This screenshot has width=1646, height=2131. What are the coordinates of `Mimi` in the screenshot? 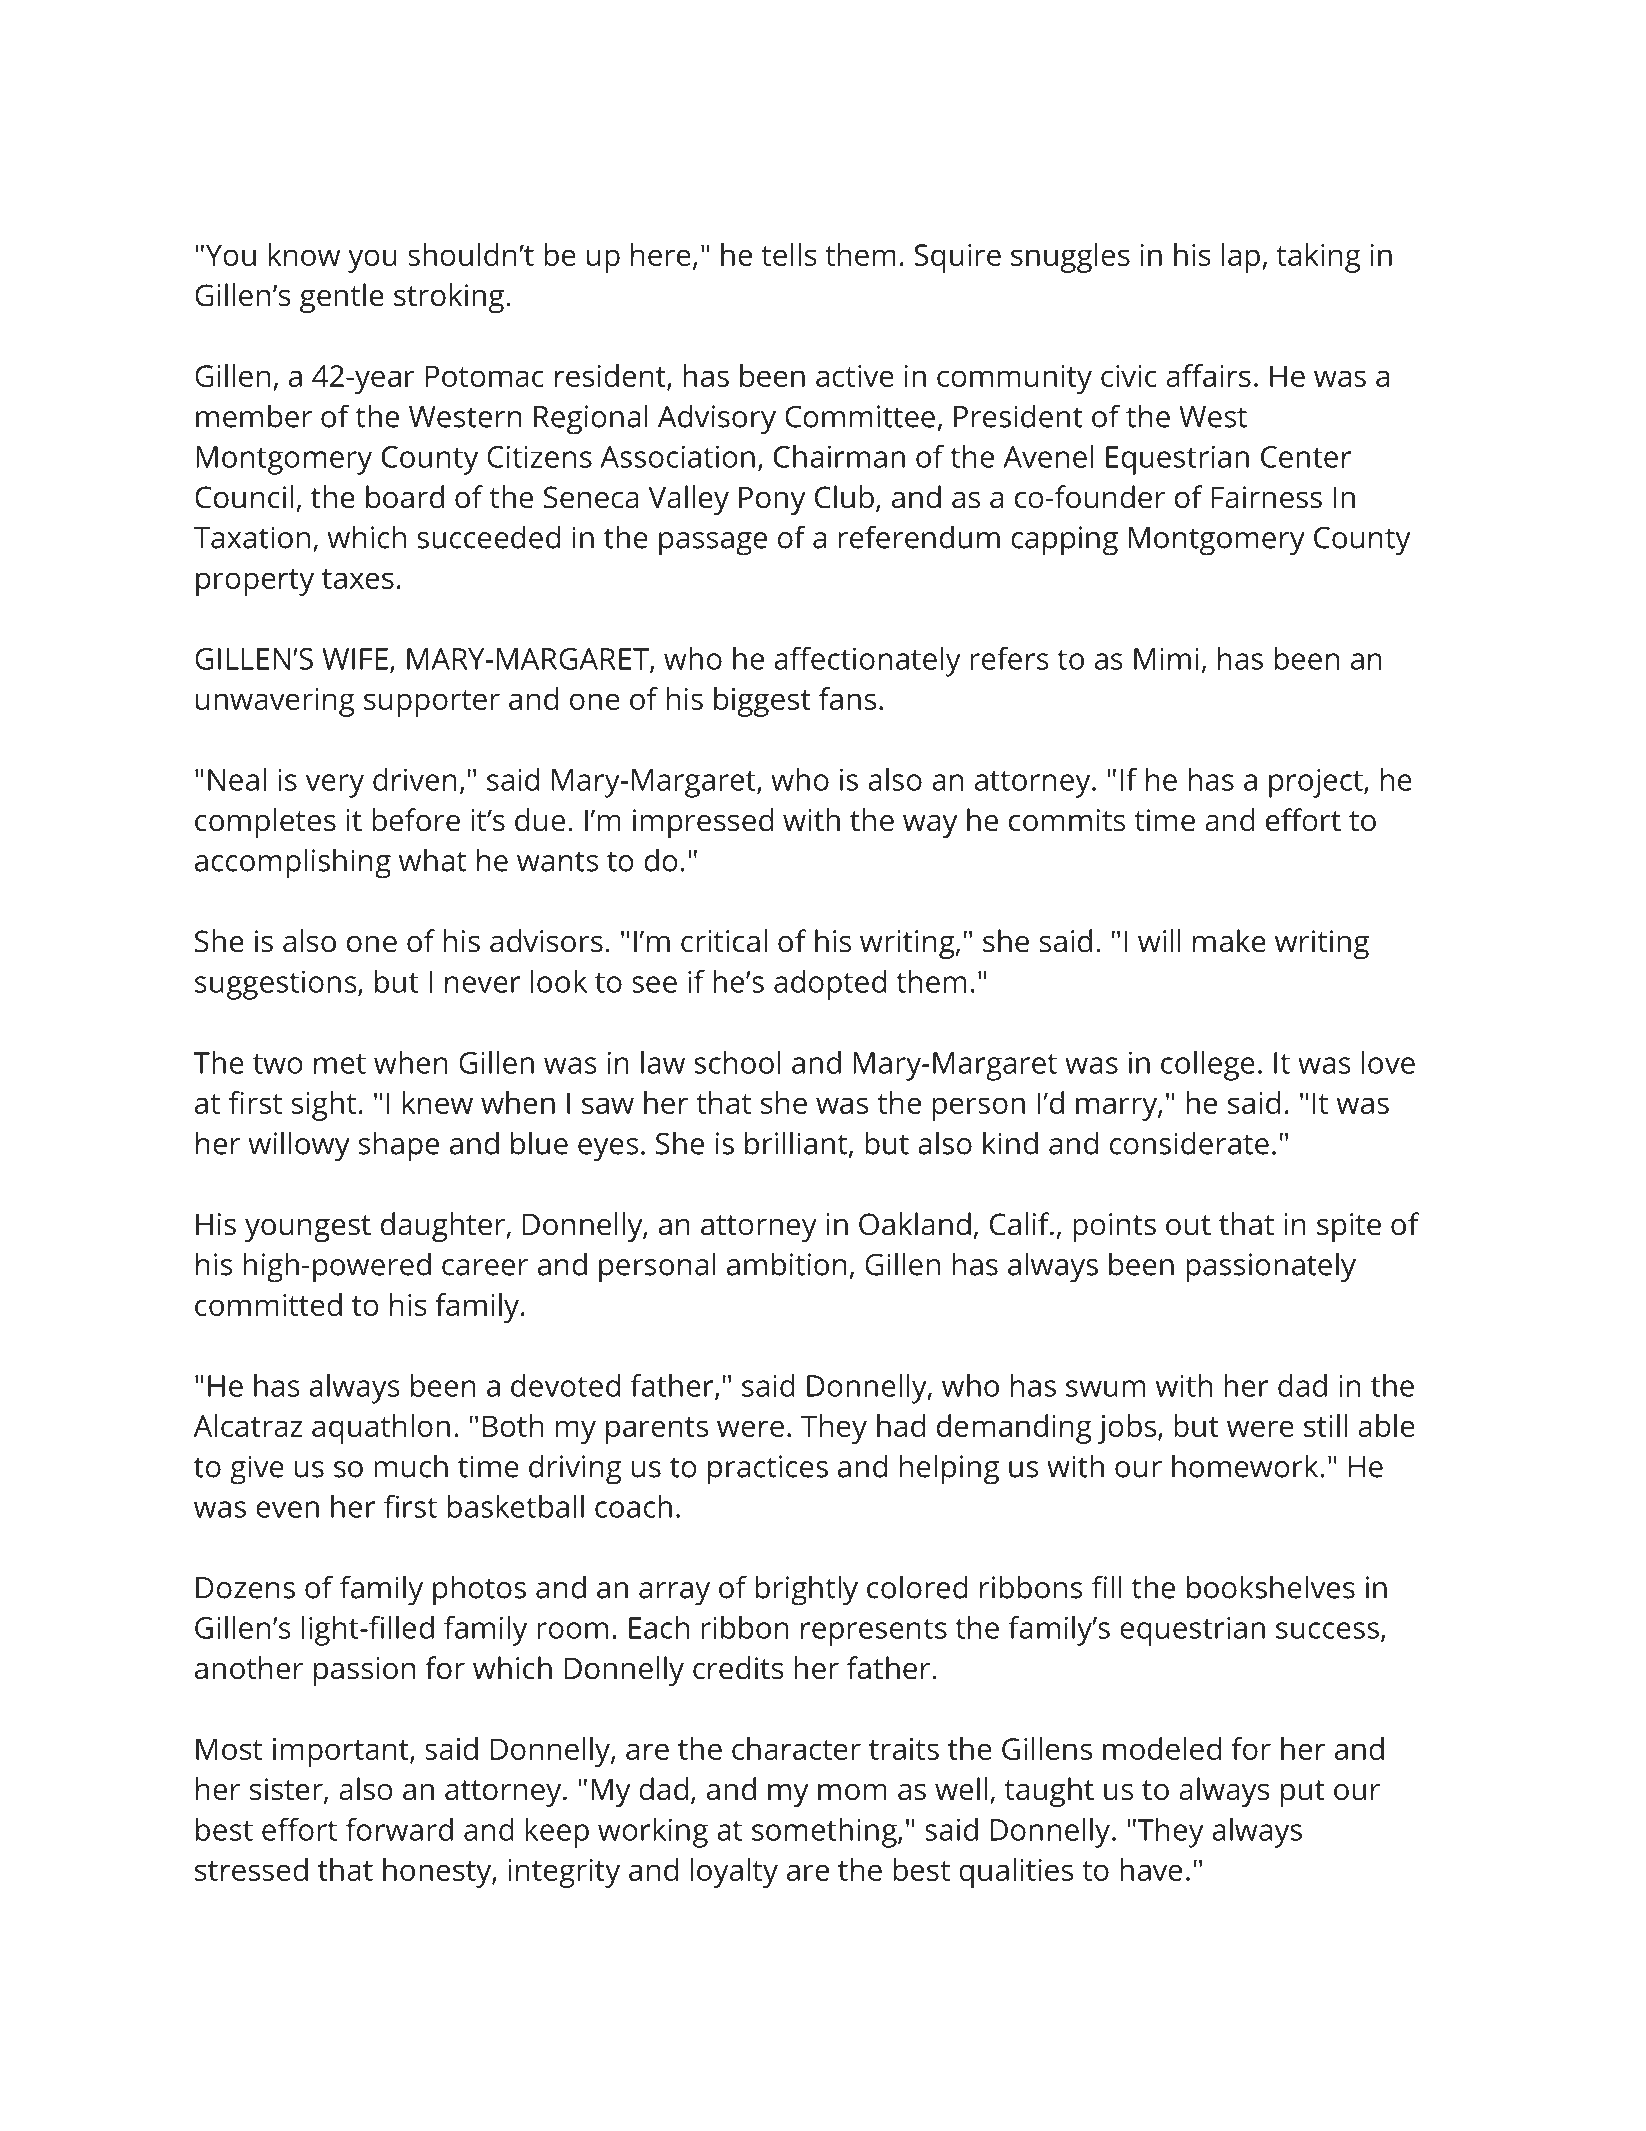 It's located at (1166, 659).
